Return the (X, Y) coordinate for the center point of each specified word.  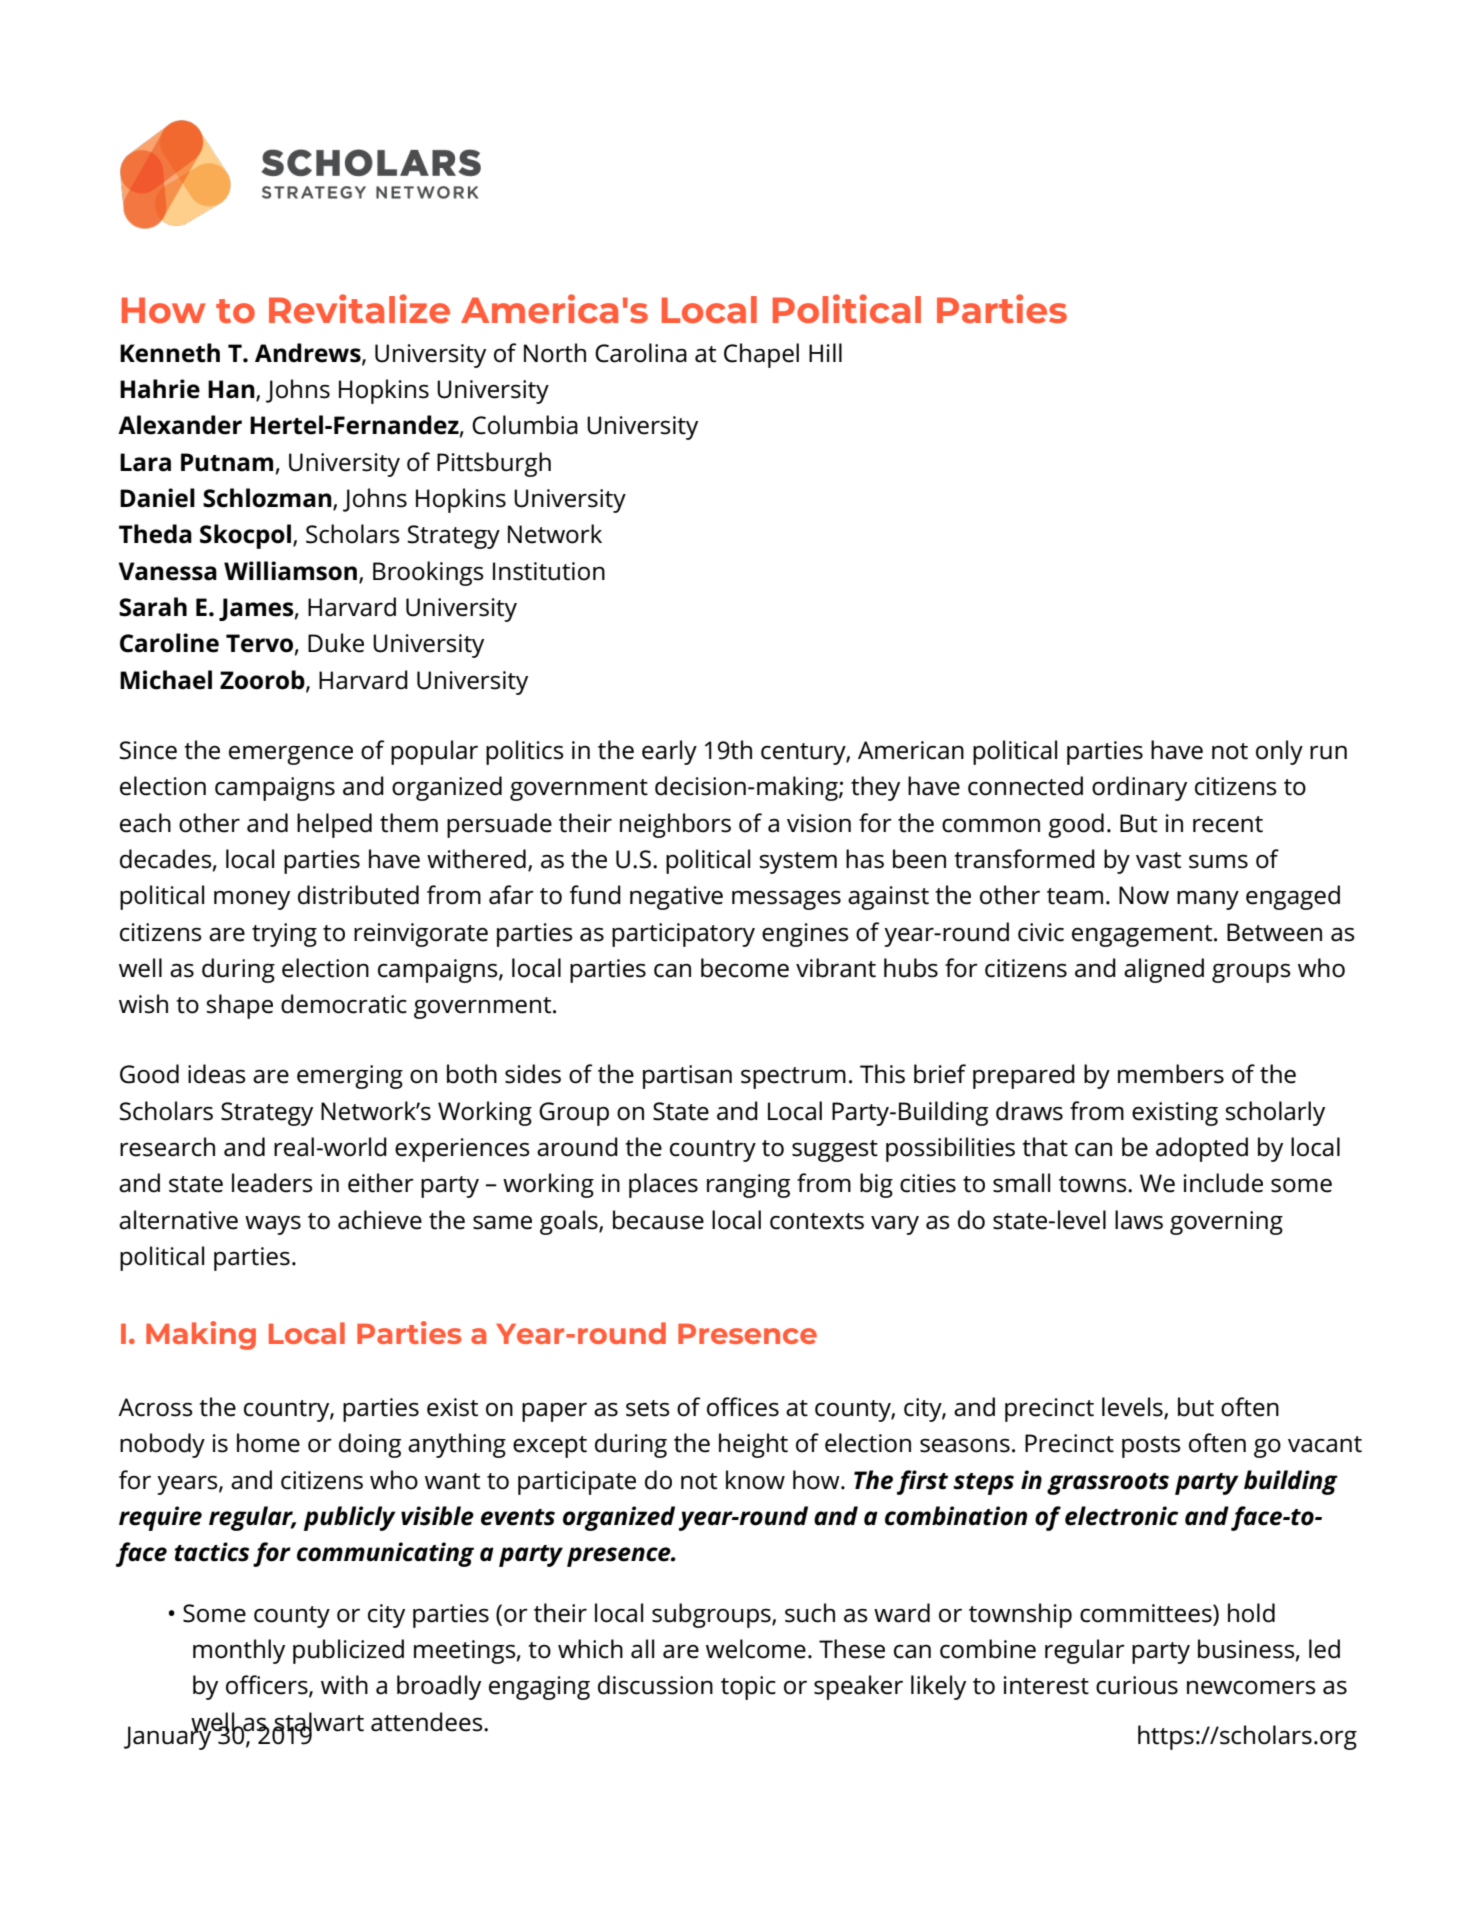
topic (748, 1688)
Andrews (309, 353)
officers (268, 1686)
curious (1137, 1685)
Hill (825, 352)
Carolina (641, 353)
